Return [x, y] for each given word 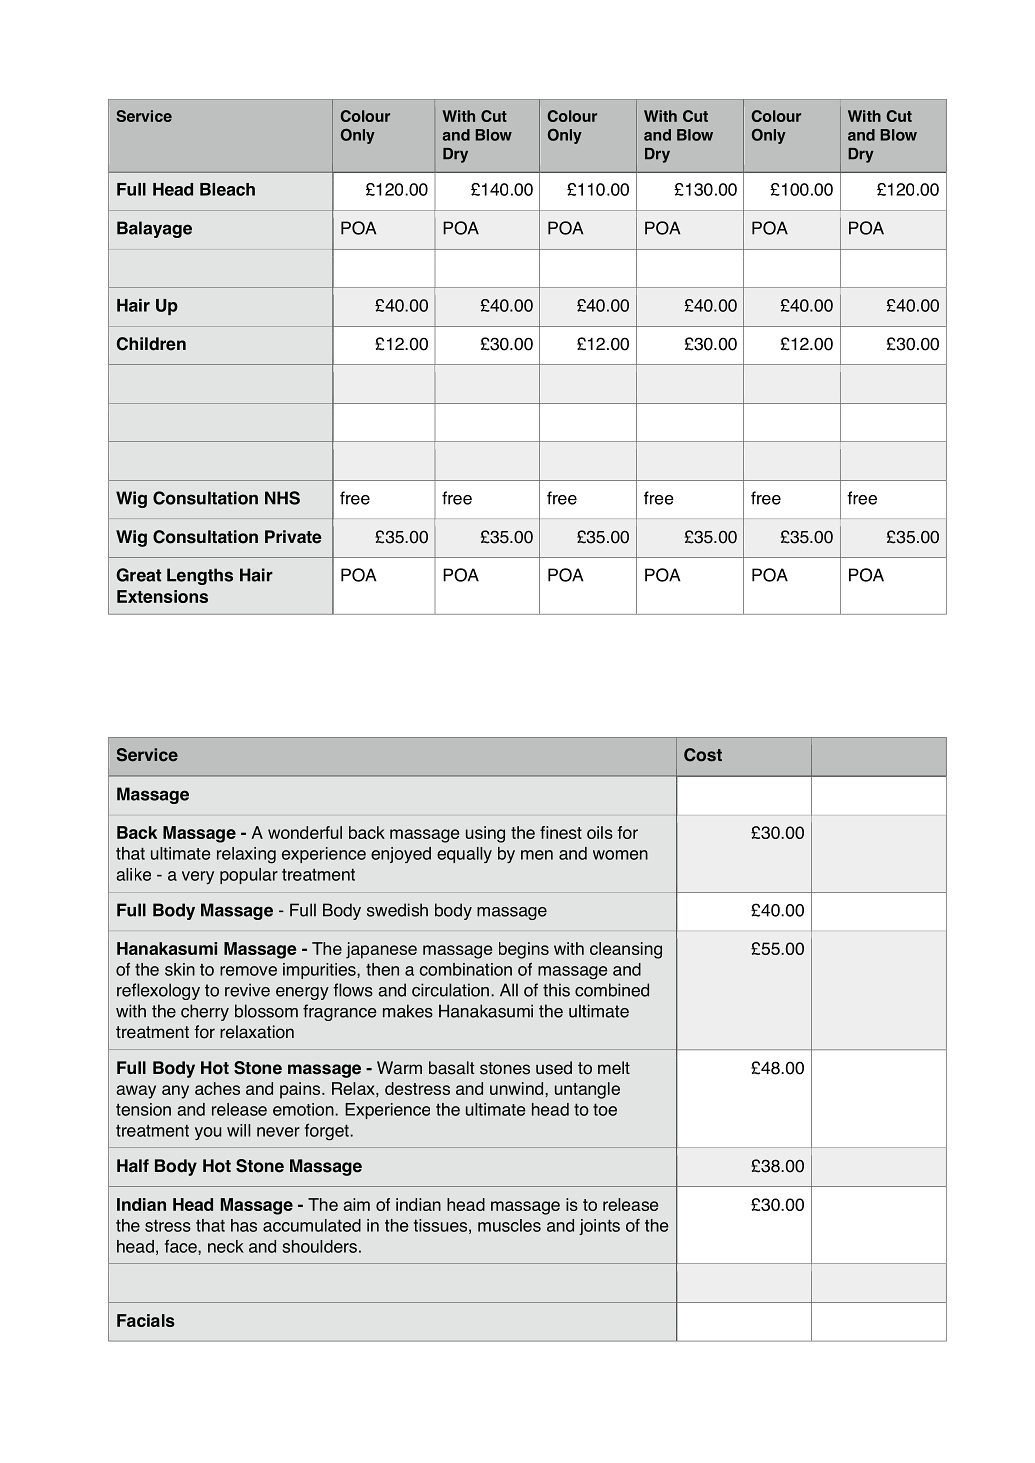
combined [612, 990]
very [198, 878]
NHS [282, 498]
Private [293, 537]
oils [600, 832]
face [182, 1247]
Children [151, 344]
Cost [703, 755]
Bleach [227, 189]
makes [408, 1011]
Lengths [200, 576]
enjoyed [401, 855]
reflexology [158, 991]
